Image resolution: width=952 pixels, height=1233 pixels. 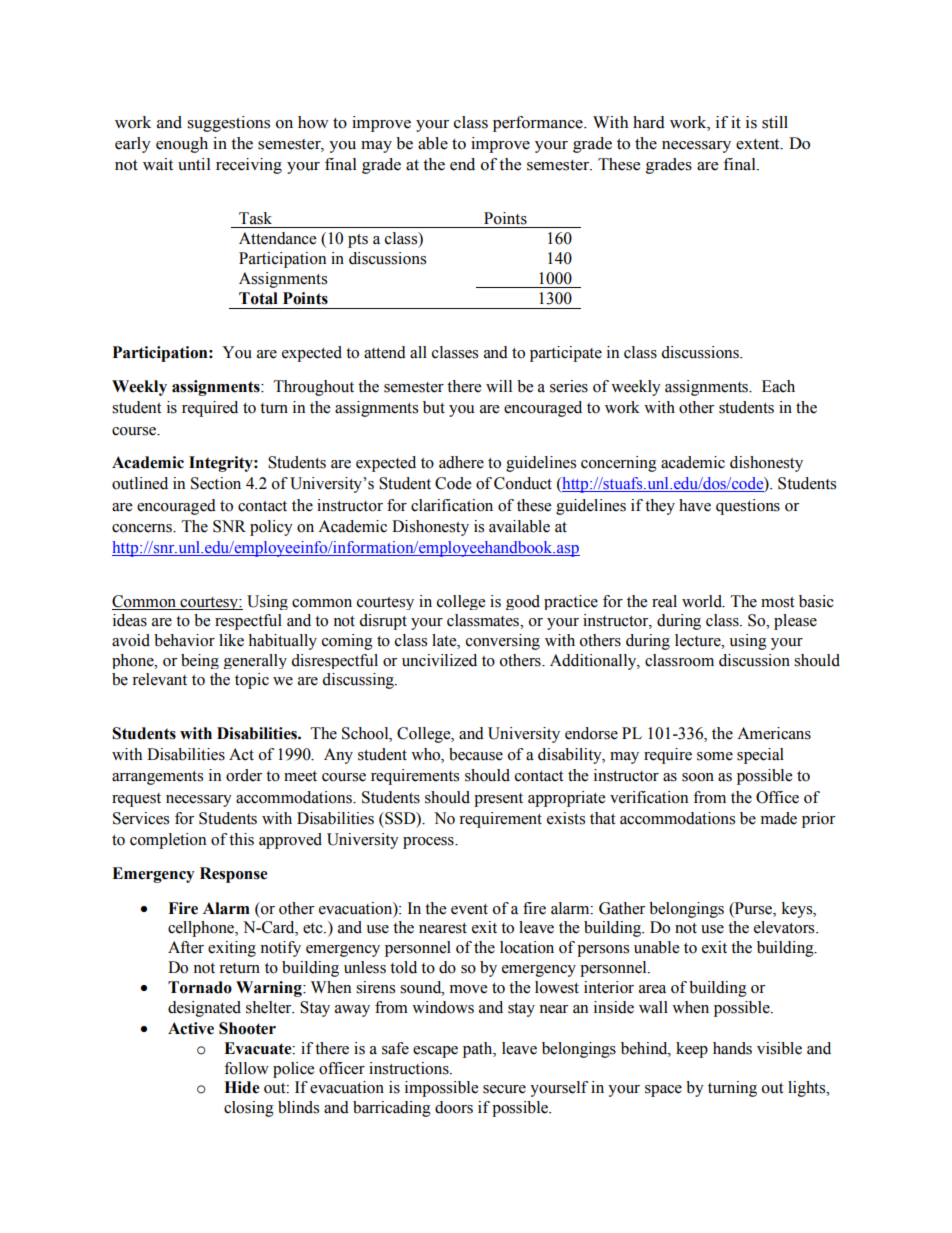 What do you see at coordinates (429, 843) in the page?
I see `process` at bounding box center [429, 843].
